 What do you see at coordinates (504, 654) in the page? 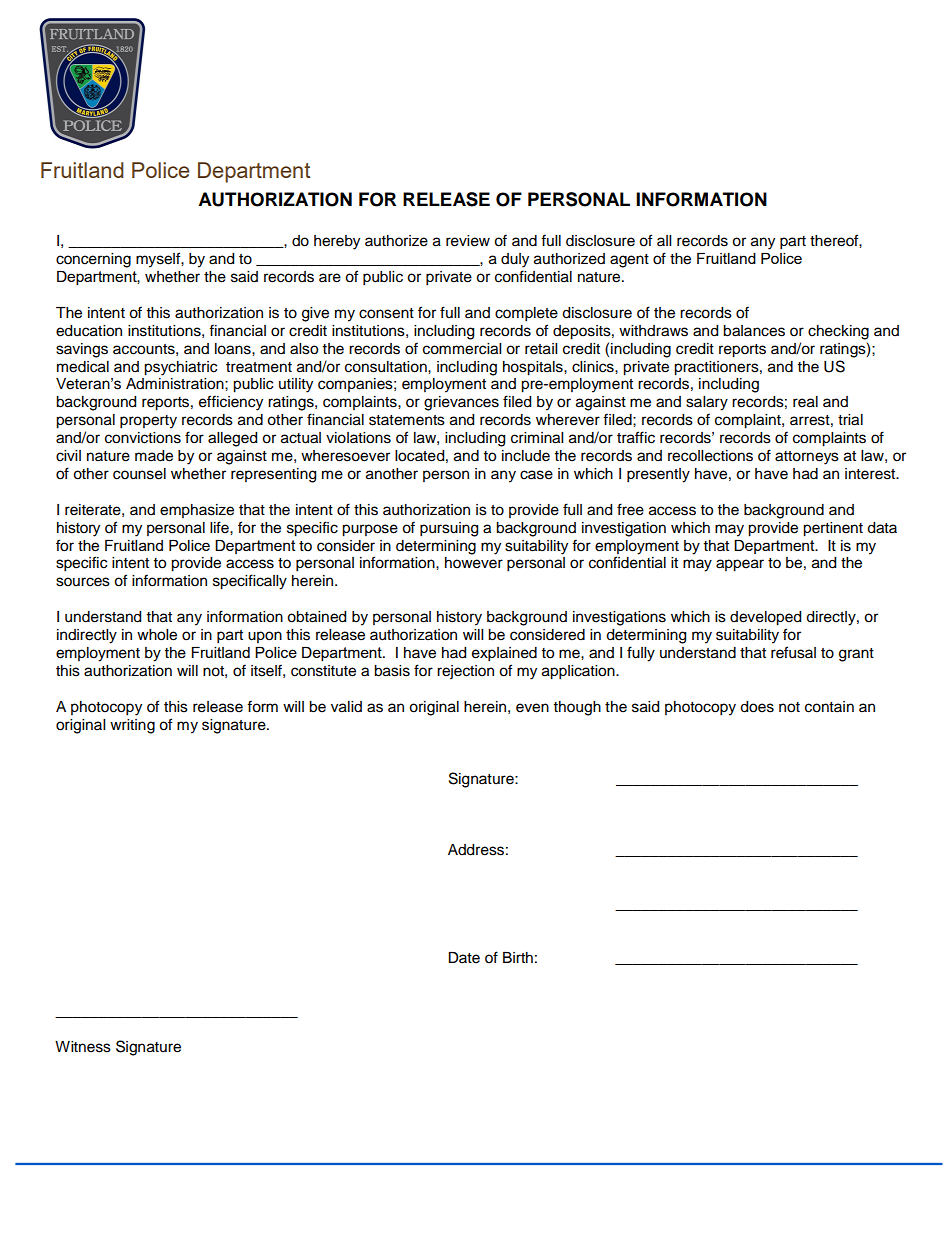
I see `explained` at bounding box center [504, 654].
